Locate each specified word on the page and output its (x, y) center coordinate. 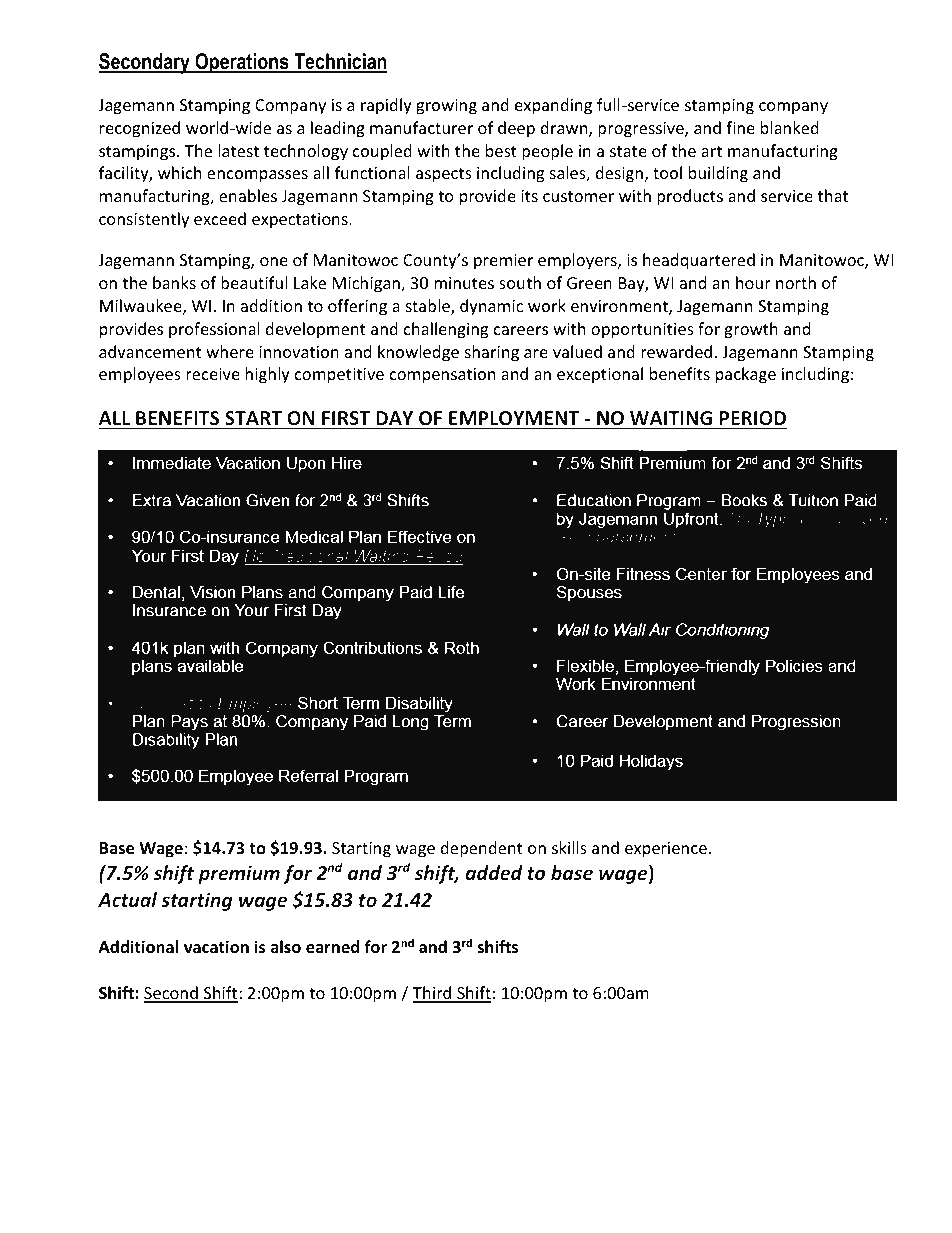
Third (433, 994)
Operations (242, 63)
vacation (216, 947)
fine (740, 127)
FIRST (346, 418)
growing (446, 107)
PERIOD (753, 418)
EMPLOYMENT (514, 418)
